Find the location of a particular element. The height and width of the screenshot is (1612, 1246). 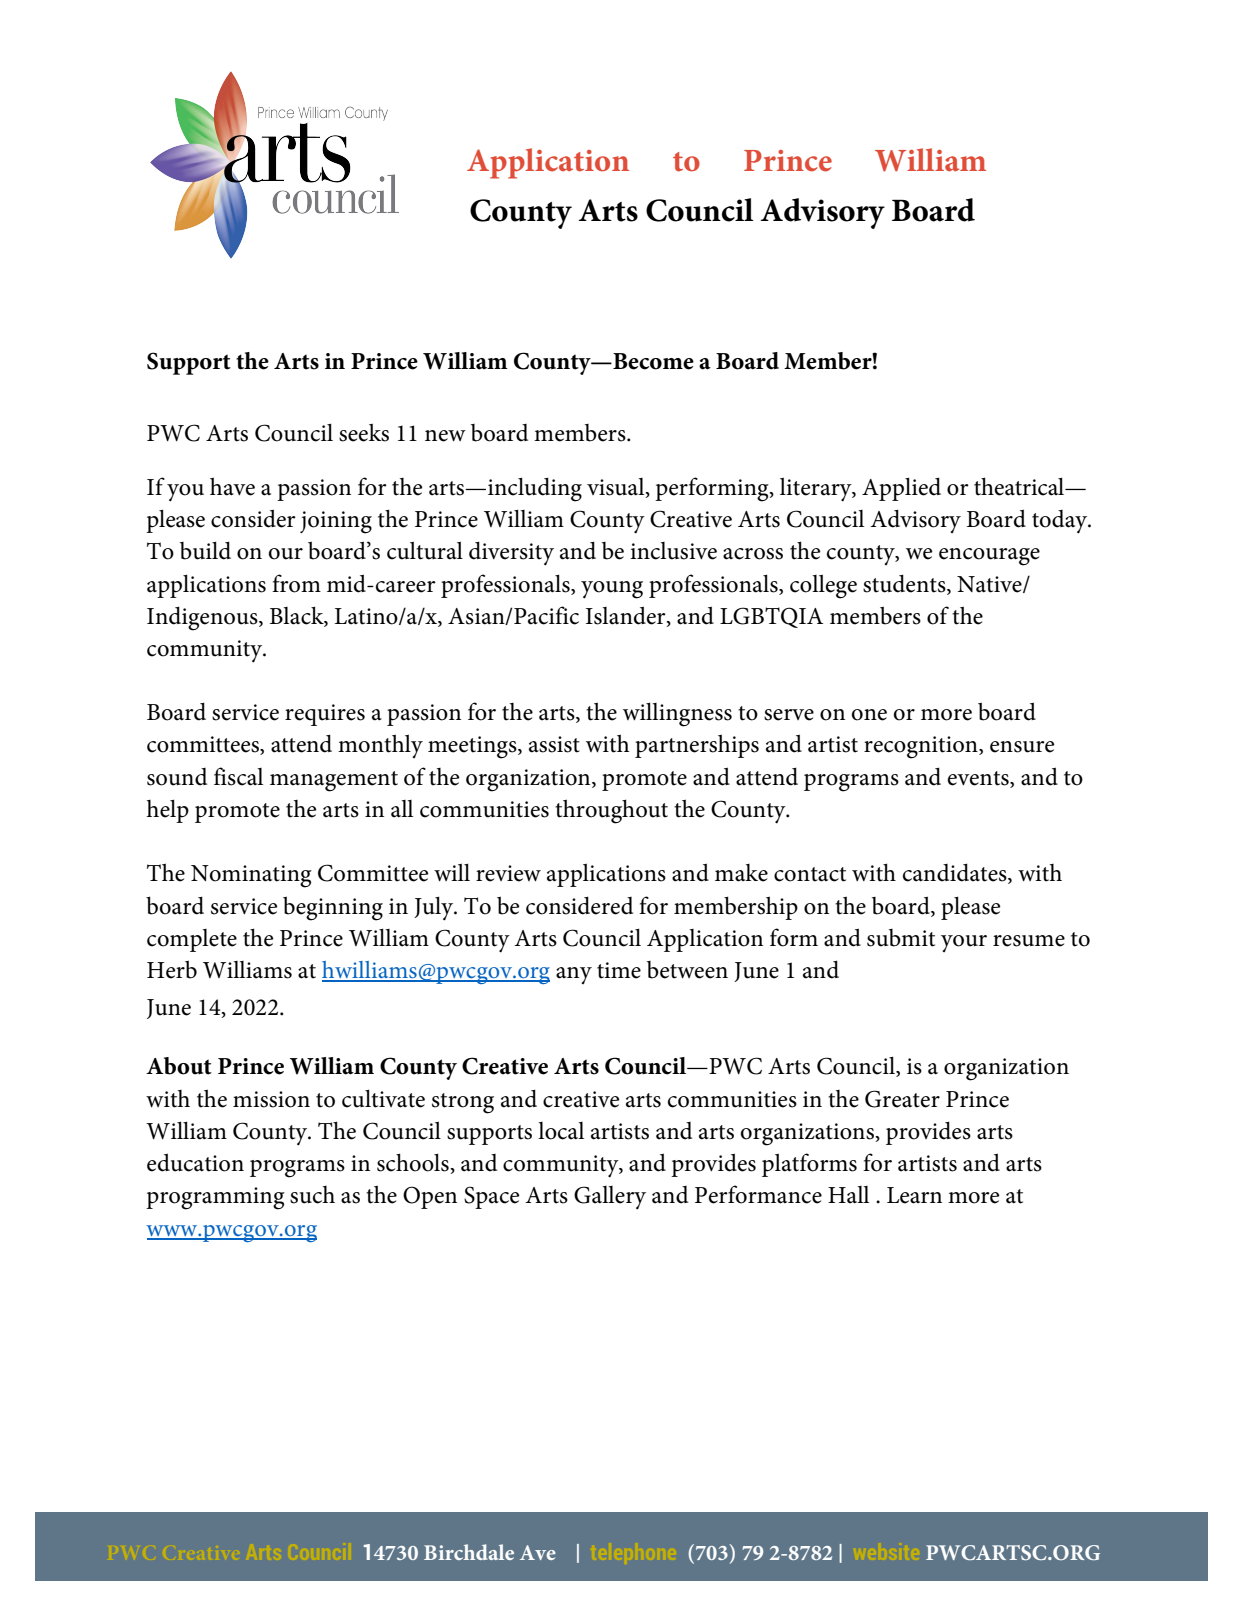

fiscal is located at coordinates (238, 776).
